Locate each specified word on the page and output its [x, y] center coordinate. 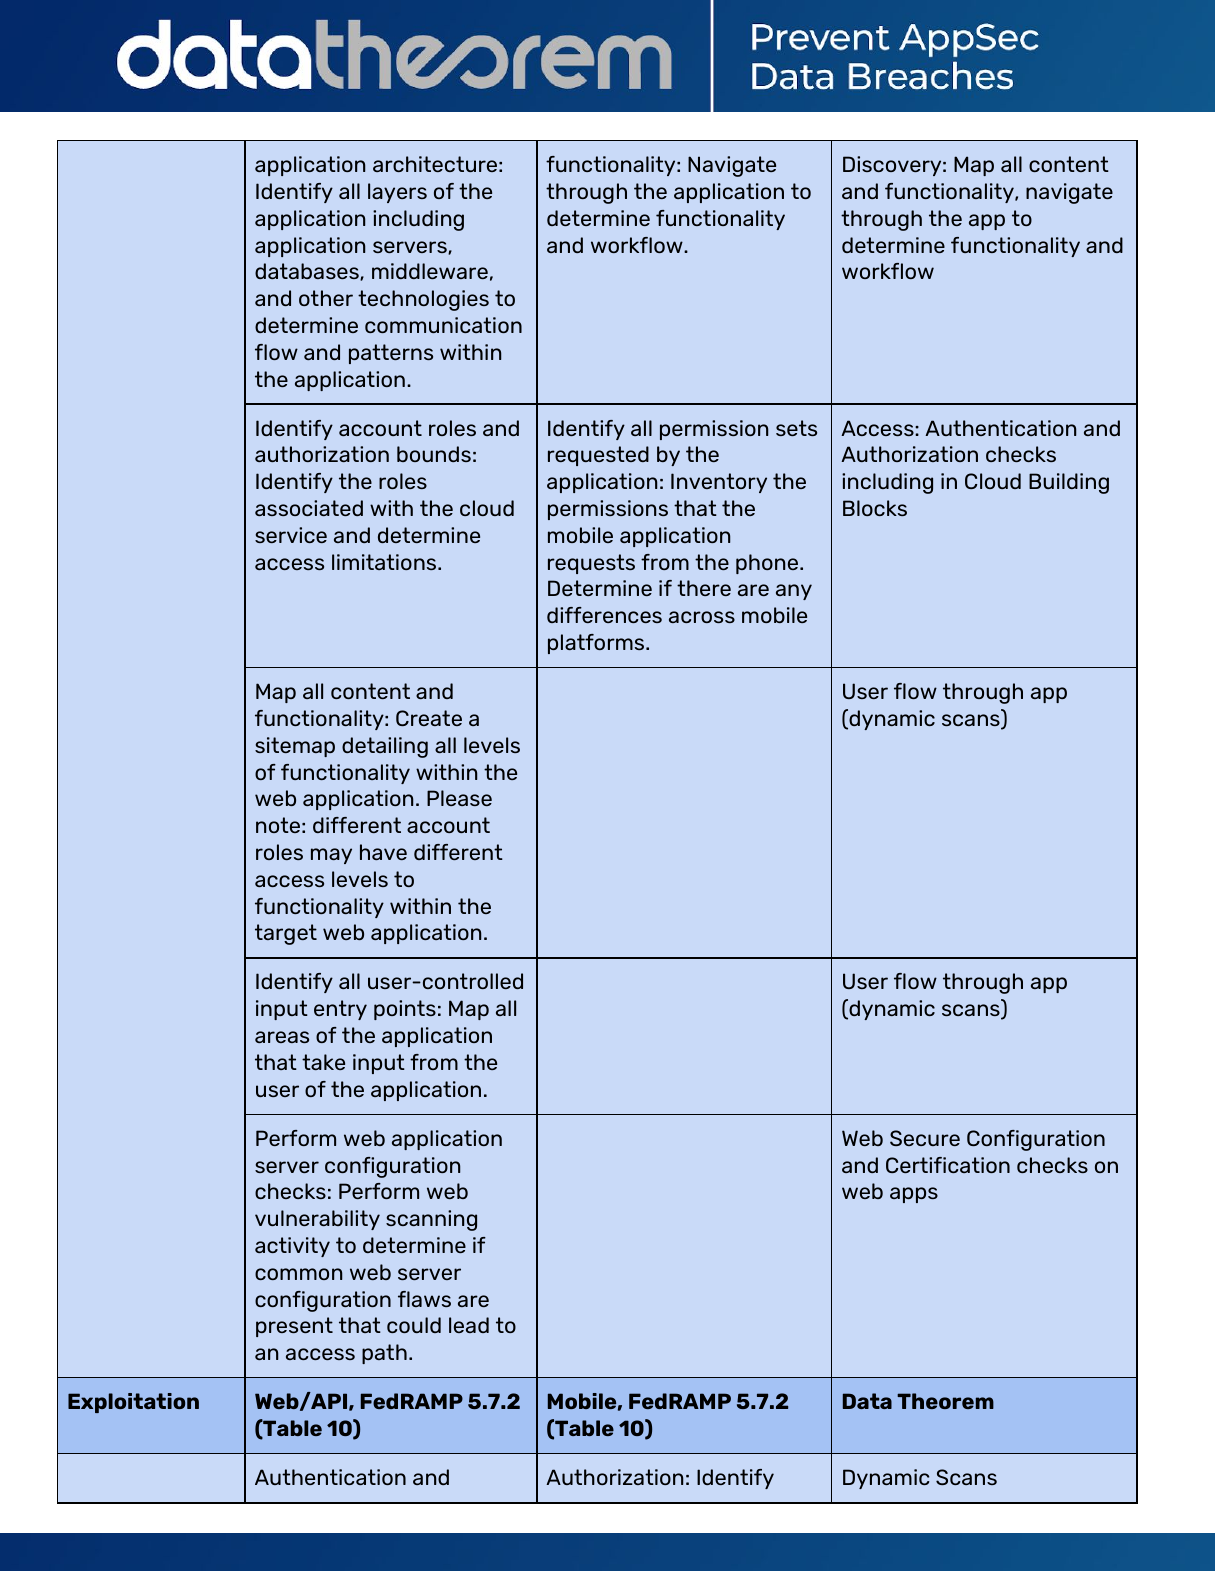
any [794, 592]
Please [459, 798]
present [294, 1327]
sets [796, 428]
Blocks [875, 508]
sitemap [295, 747]
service [291, 535]
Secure [925, 1138]
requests [591, 564]
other [326, 298]
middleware [430, 271]
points [405, 1010]
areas [282, 1037]
